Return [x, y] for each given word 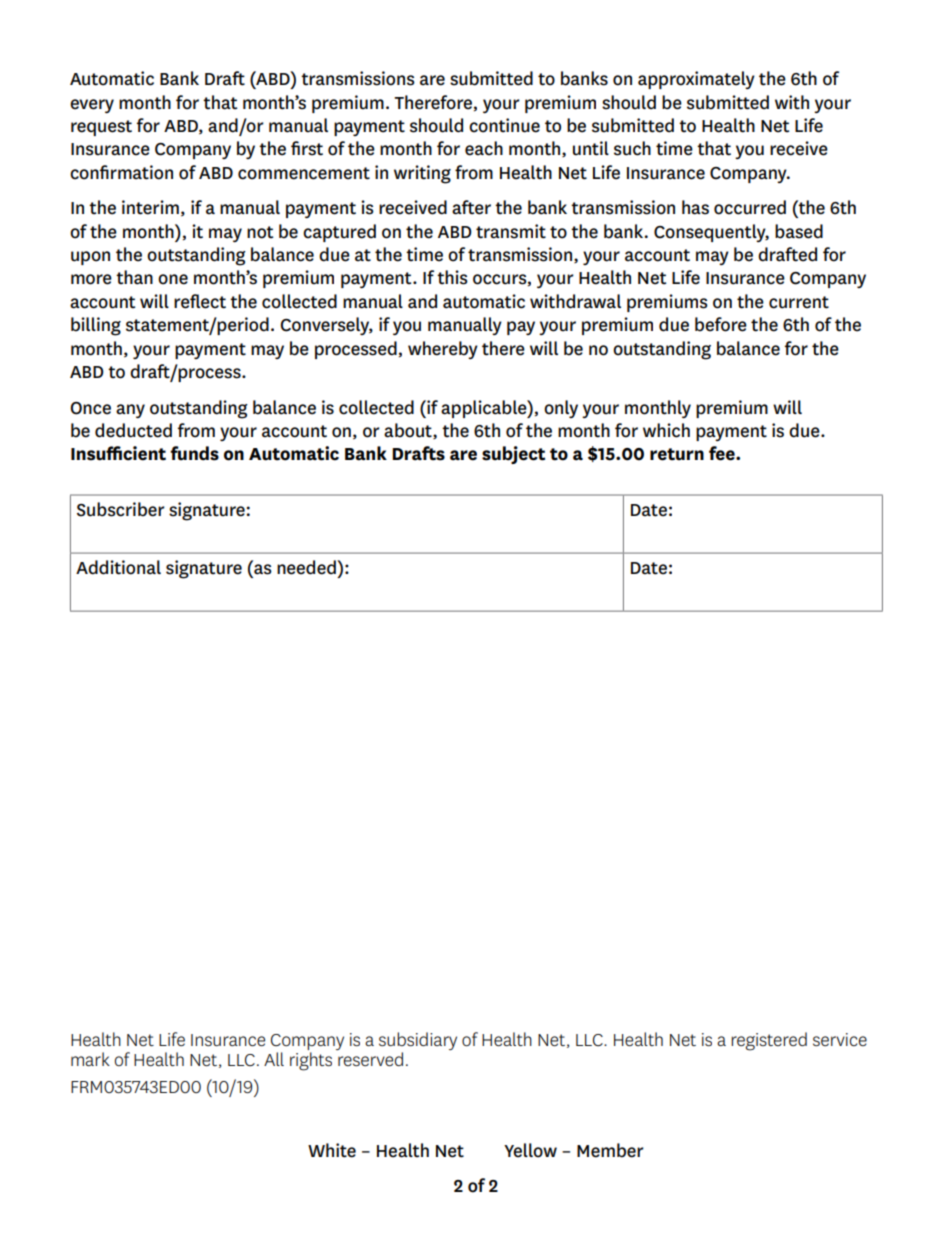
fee [723, 453]
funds [194, 453]
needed [307, 567]
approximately [696, 80]
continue [504, 125]
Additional [118, 567]
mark [90, 1059]
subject [513, 455]
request [101, 128]
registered [769, 1041]
